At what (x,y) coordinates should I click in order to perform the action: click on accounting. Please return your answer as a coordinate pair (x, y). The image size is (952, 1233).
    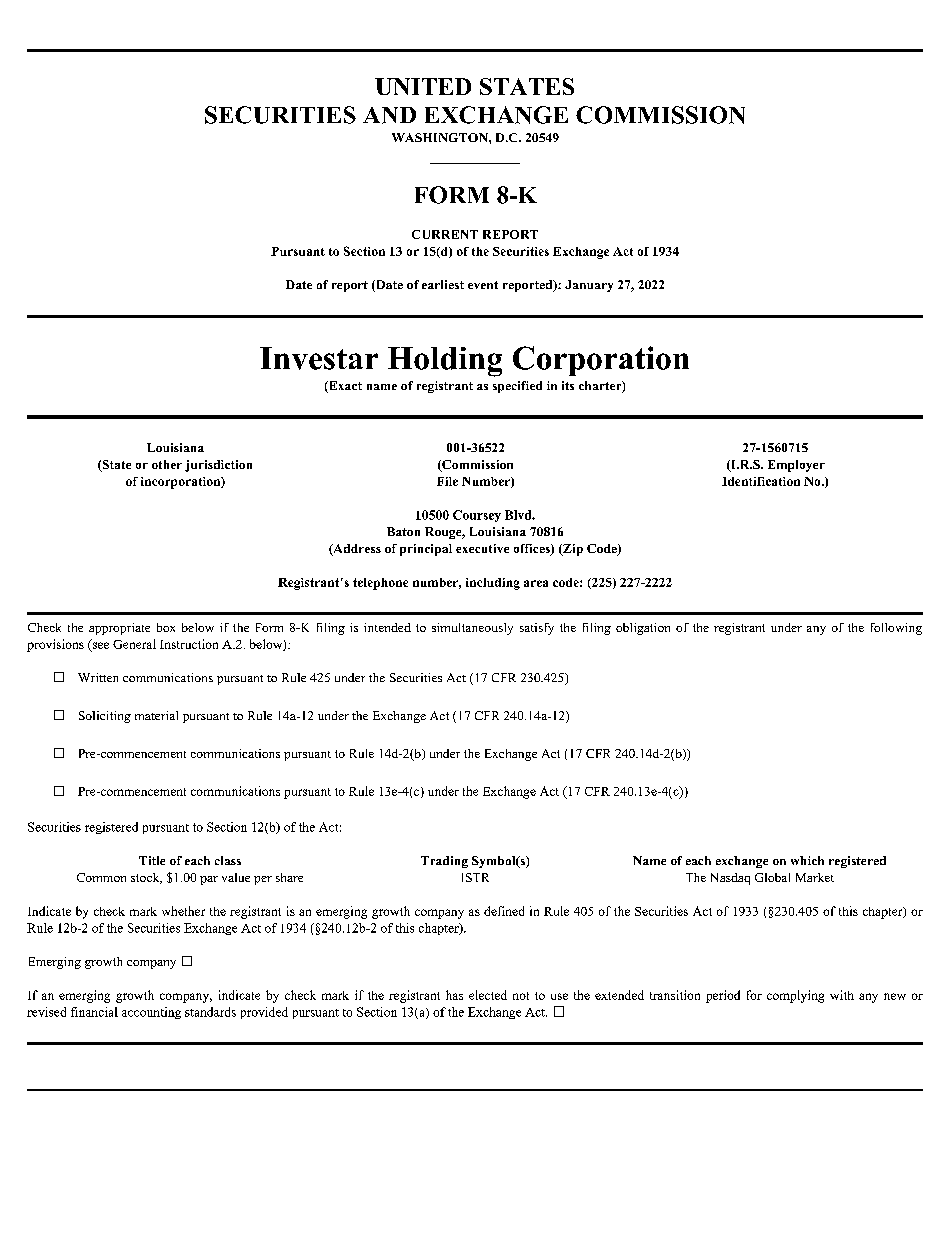
    Looking at the image, I should click on (151, 1013).
